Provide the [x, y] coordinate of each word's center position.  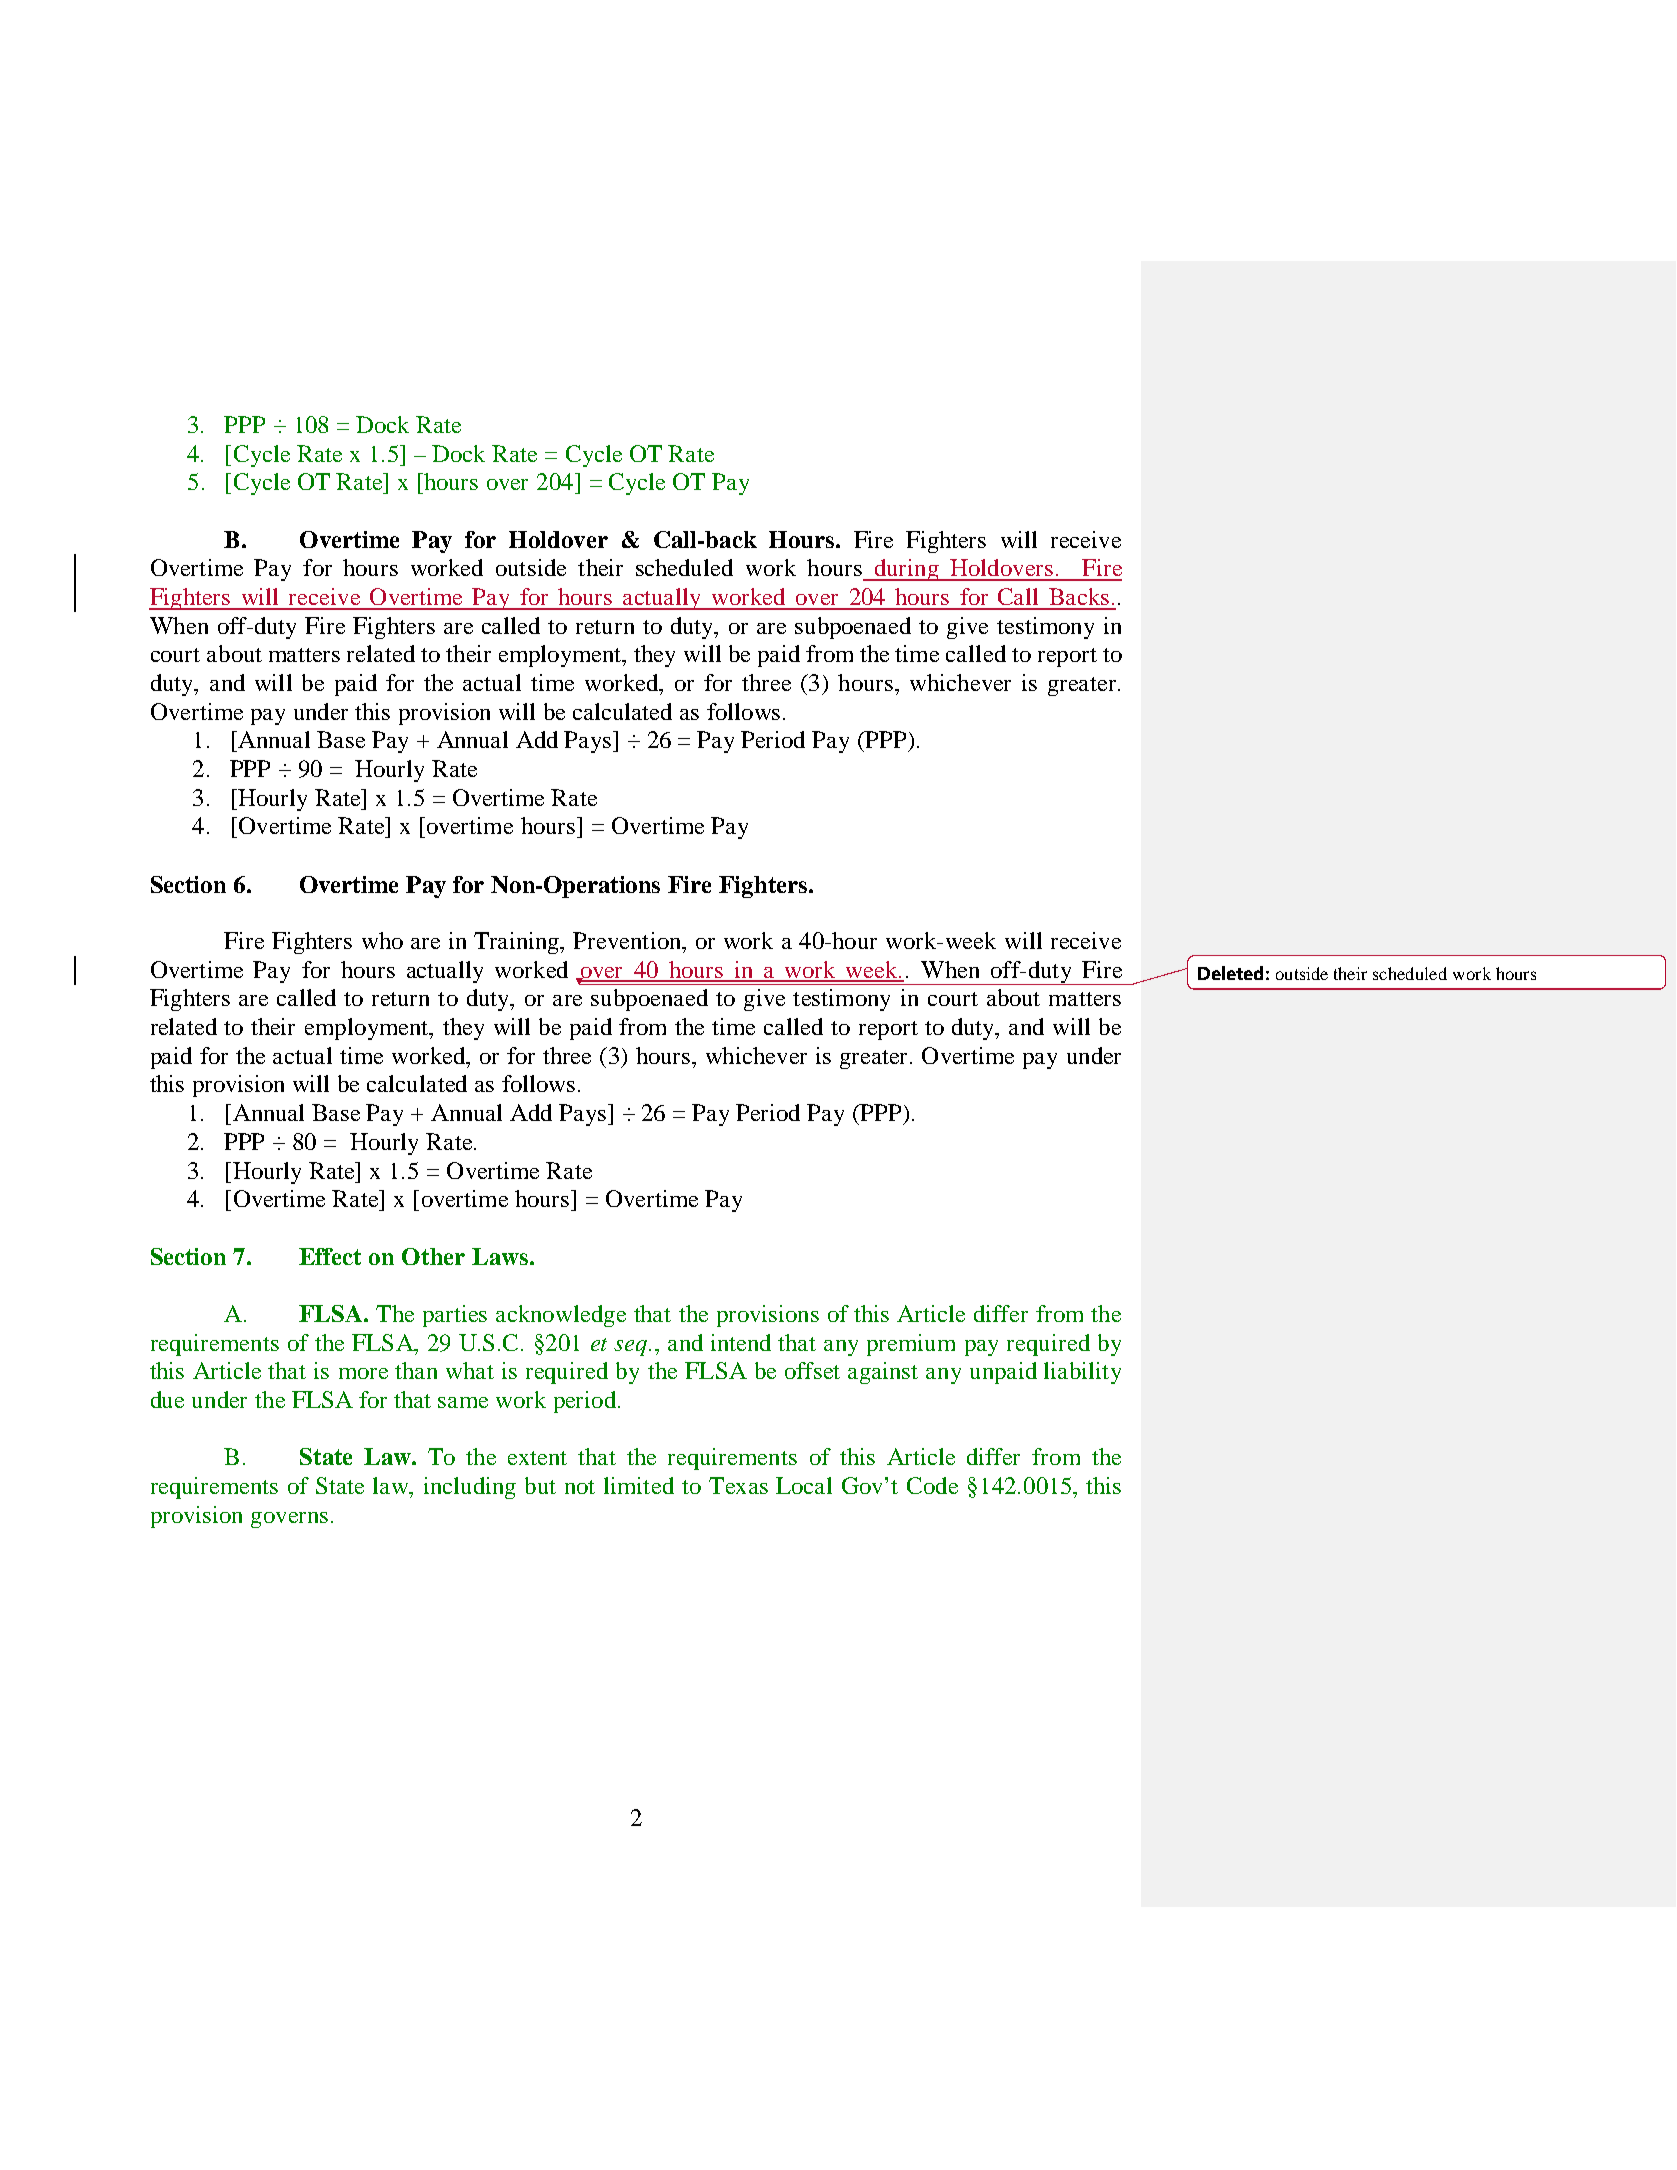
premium [911, 1345]
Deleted [1230, 973]
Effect [330, 1256]
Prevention [628, 940]
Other [433, 1256]
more [363, 1373]
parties [455, 1316]
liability [1082, 1373]
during [907, 570]
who [382, 940]
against [883, 1373]
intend [741, 1342]
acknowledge [561, 1316]
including [470, 1488]
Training [518, 943]
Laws [501, 1256]
